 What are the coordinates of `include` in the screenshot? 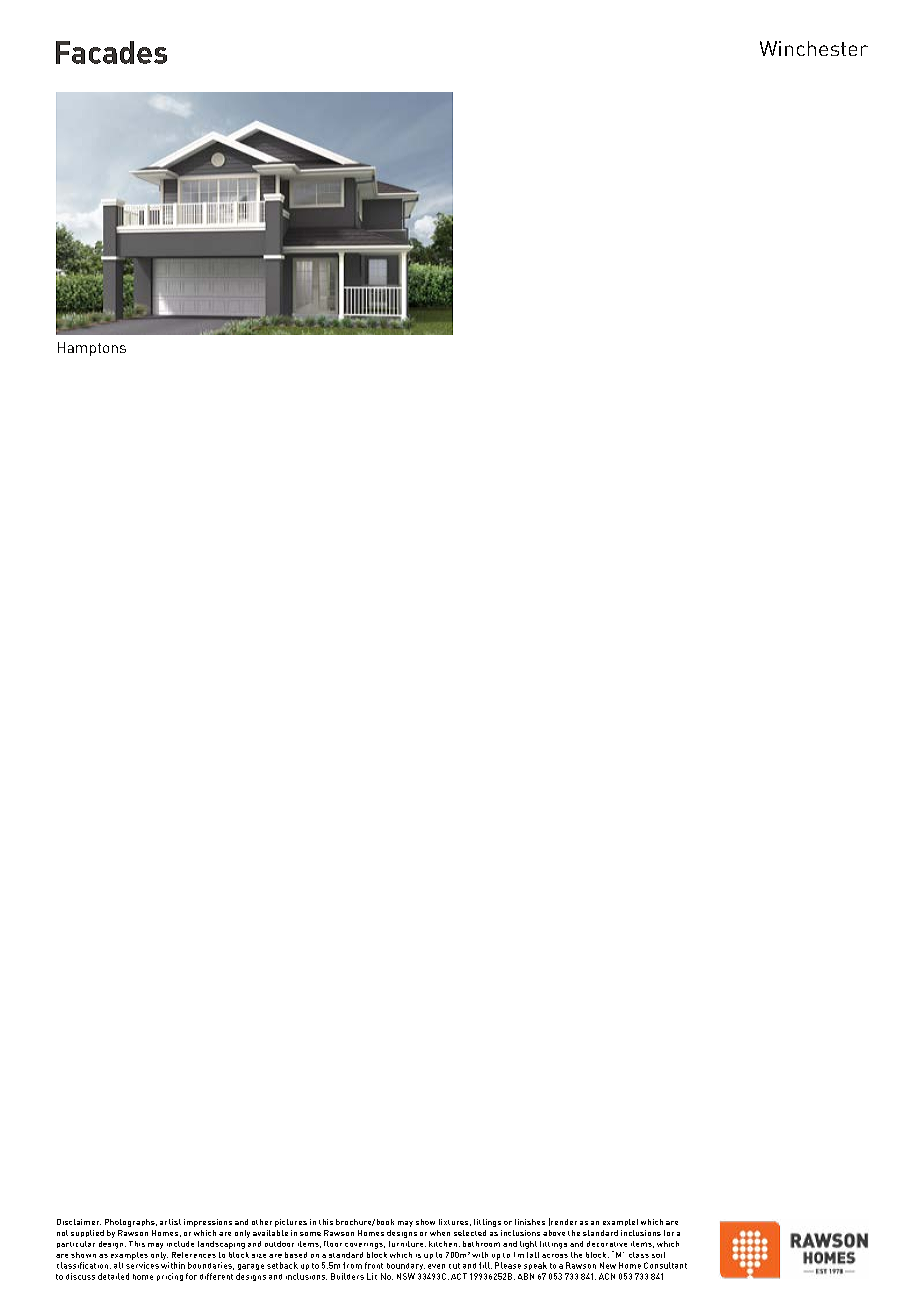 It's located at (180, 1244).
